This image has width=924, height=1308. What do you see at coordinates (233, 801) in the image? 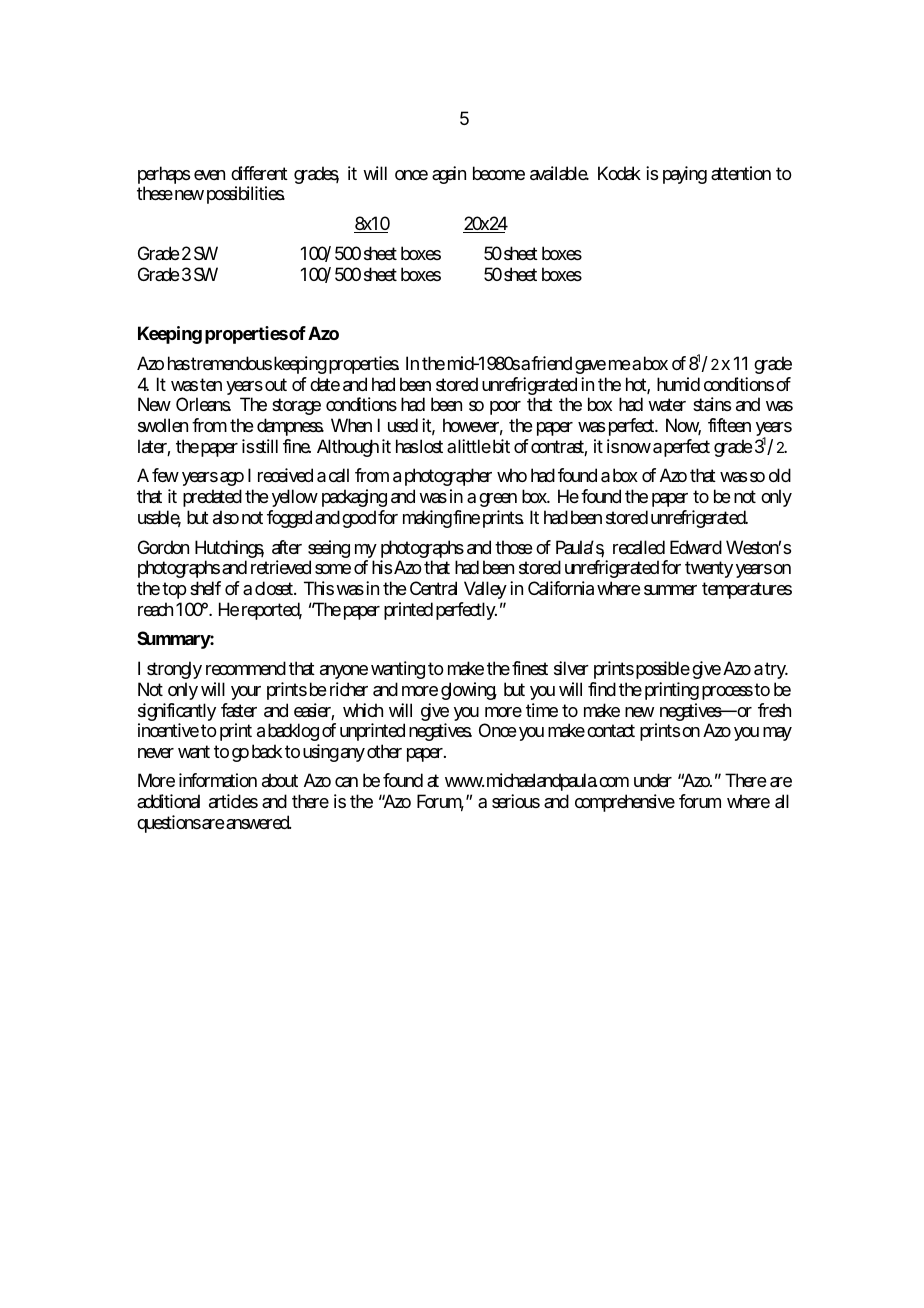
I see `articles` at bounding box center [233, 801].
